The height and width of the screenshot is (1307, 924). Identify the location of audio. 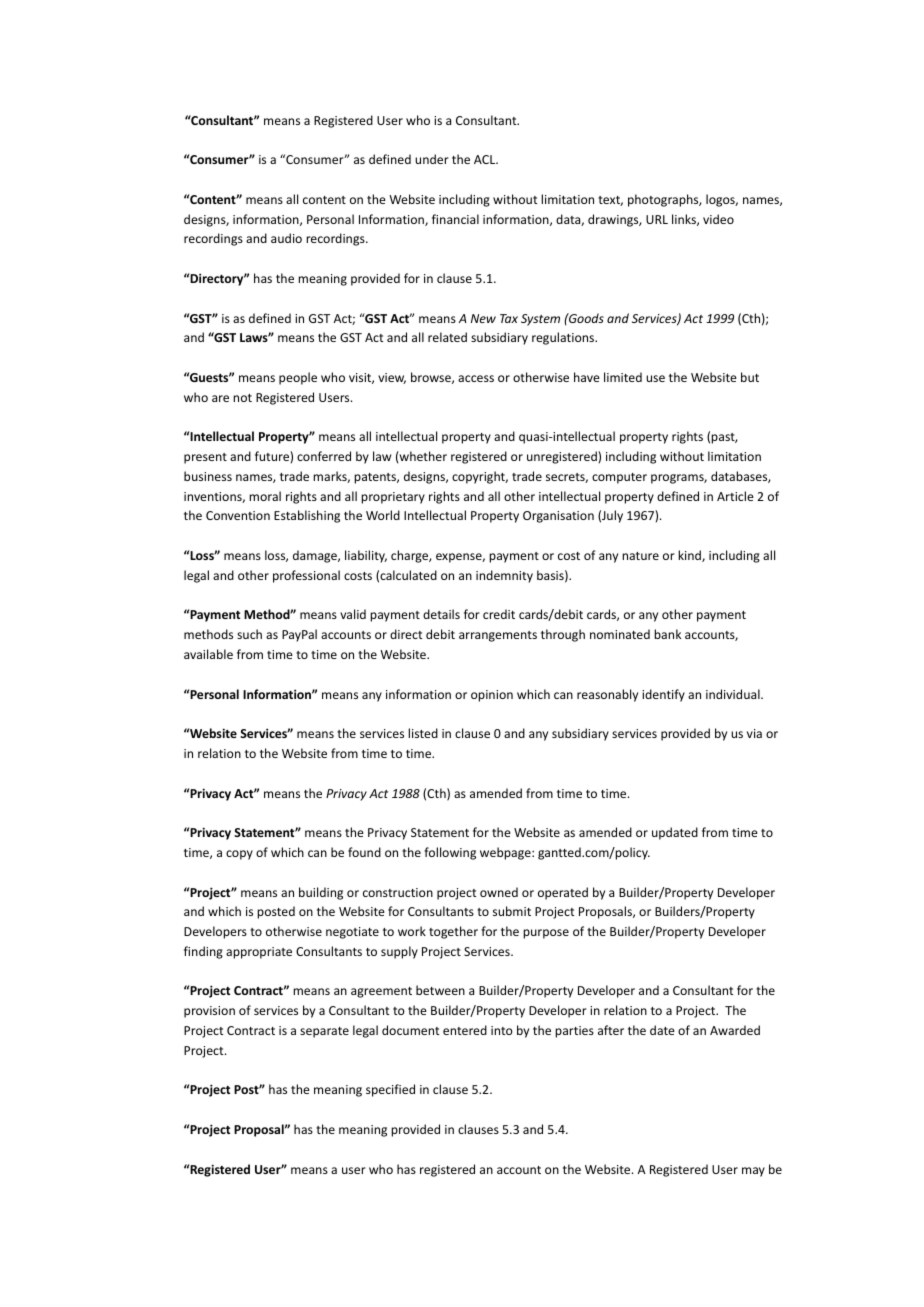
(286, 238).
